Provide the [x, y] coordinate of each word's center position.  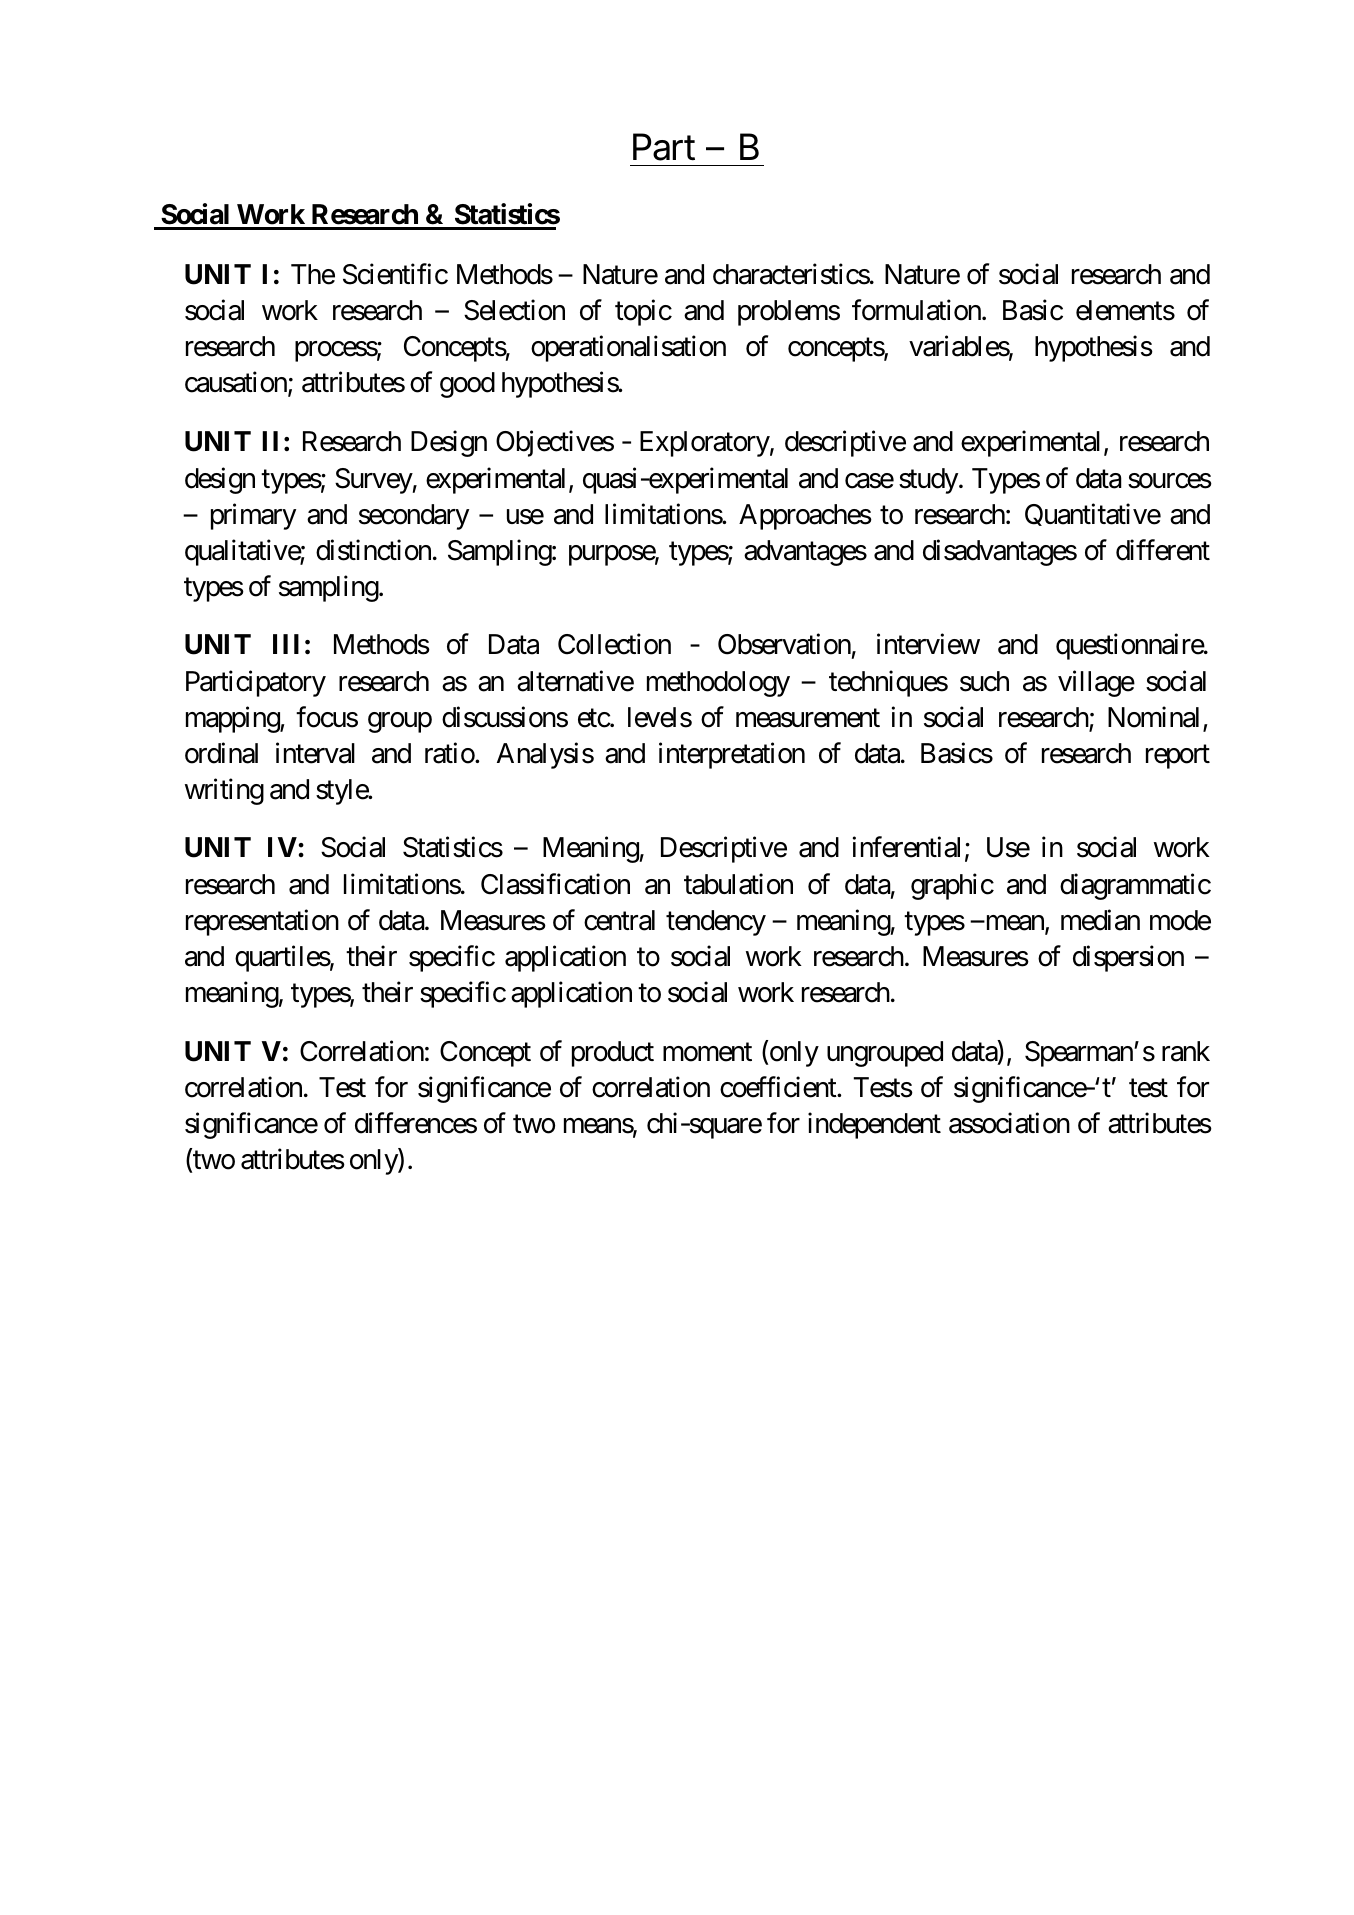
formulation [917, 310]
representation [262, 922]
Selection [514, 310]
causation [237, 384]
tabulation [738, 884]
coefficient [779, 1087]
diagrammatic [1135, 886]
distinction [373, 550]
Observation [784, 644]
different [1163, 550]
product [613, 1054]
